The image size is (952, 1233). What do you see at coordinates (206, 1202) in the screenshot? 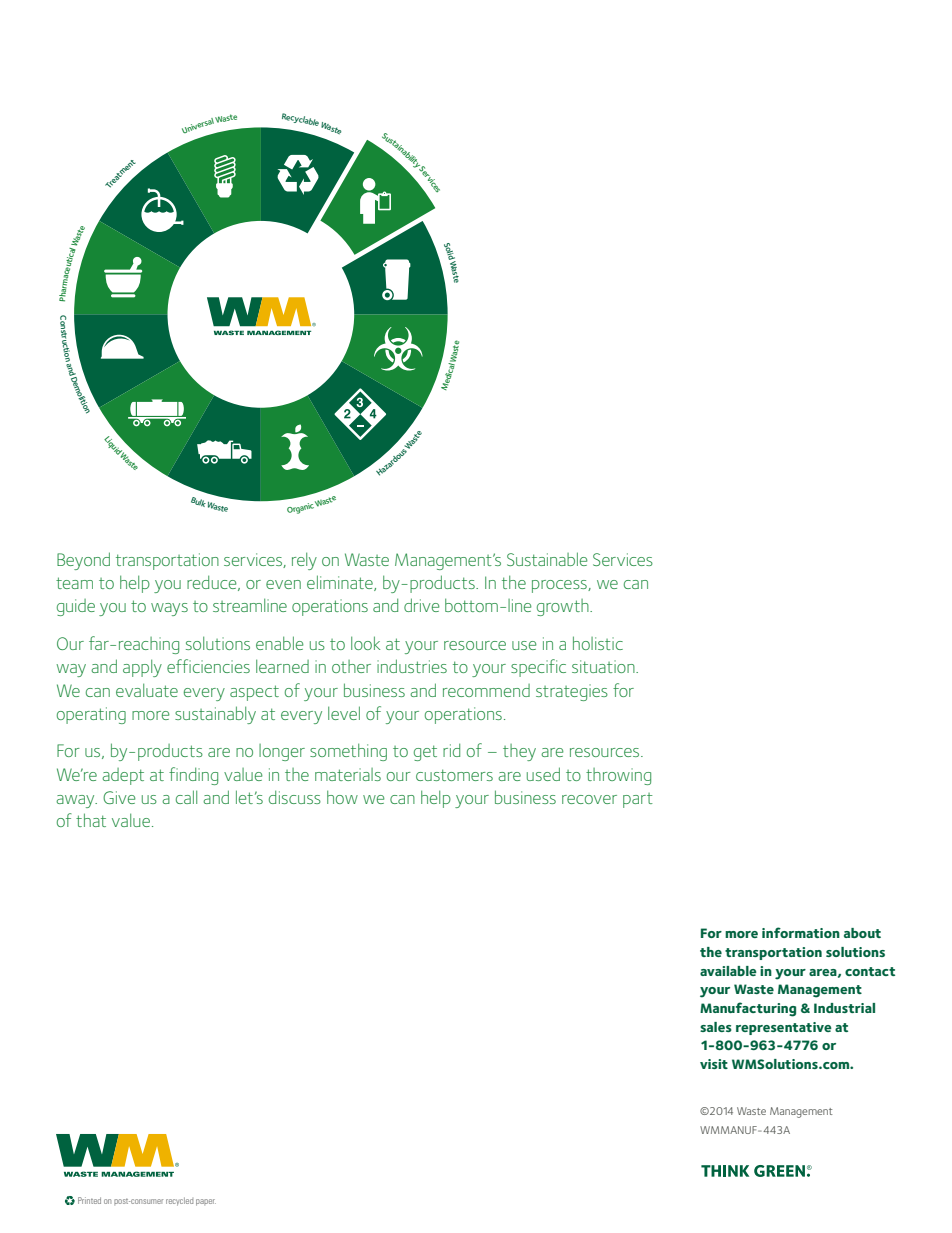
I see `paper` at bounding box center [206, 1202].
